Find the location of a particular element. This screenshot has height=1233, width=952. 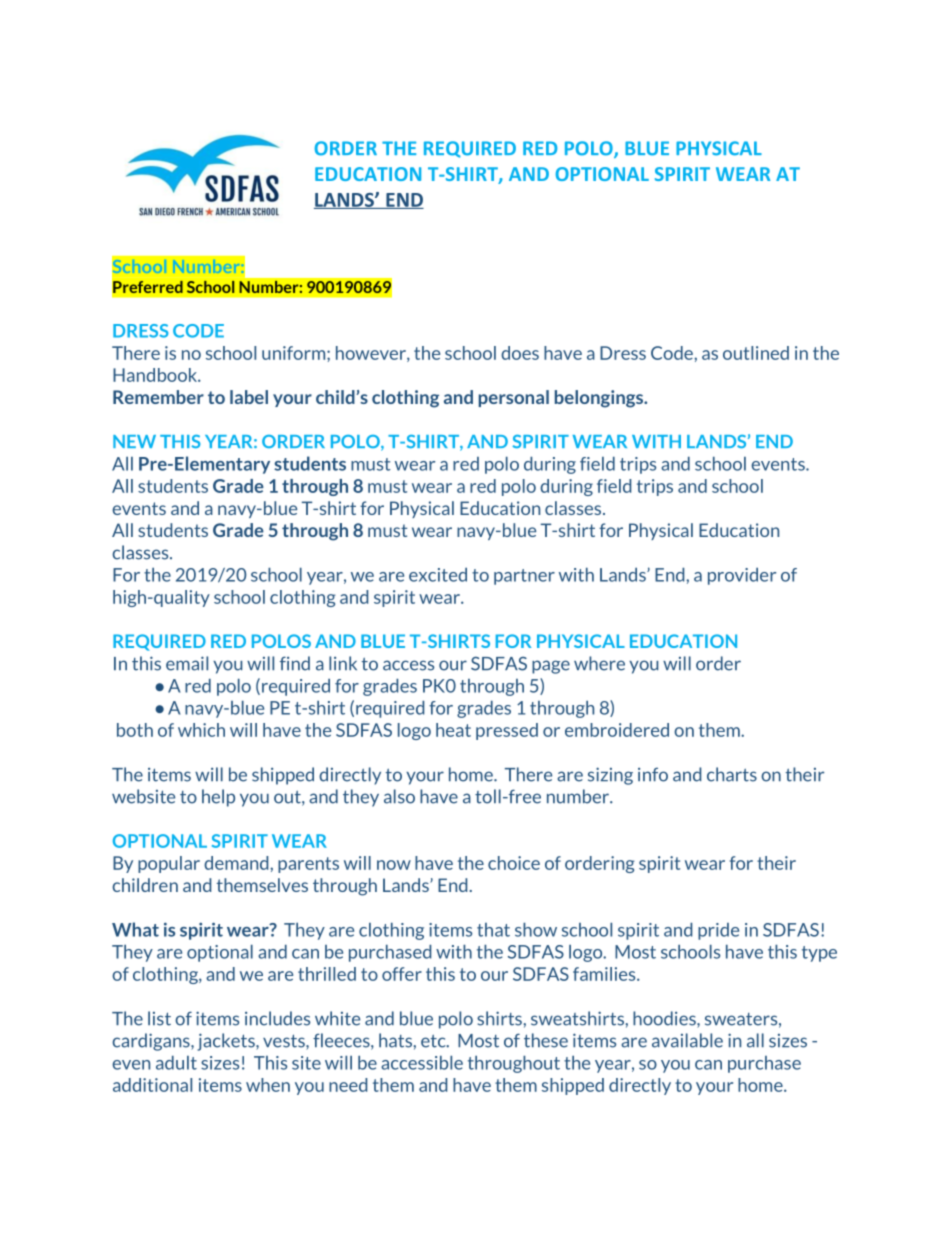

outlined is located at coordinates (756, 353).
